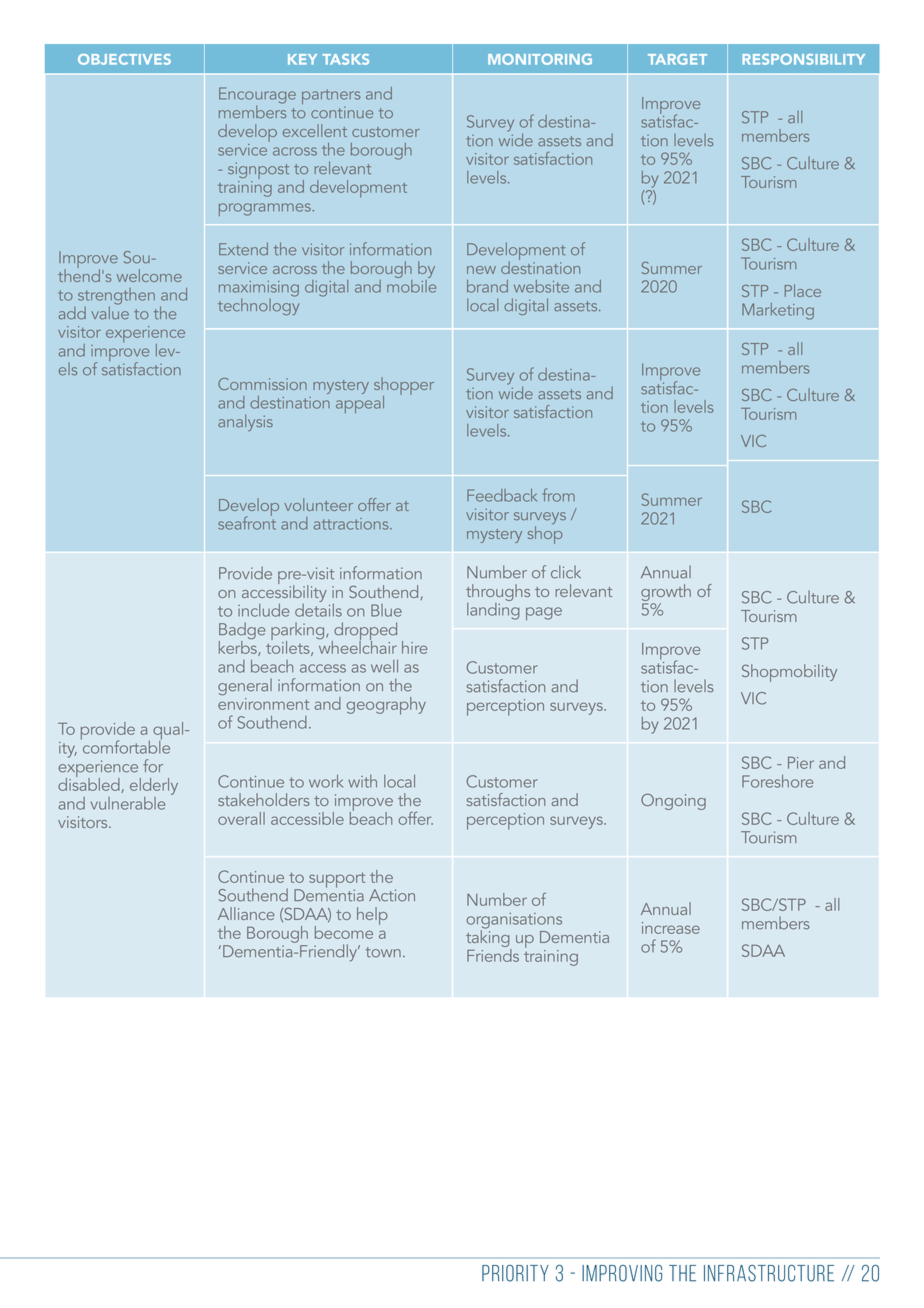  What do you see at coordinates (124, 59) in the screenshot?
I see `OBJECTIVES` at bounding box center [124, 59].
